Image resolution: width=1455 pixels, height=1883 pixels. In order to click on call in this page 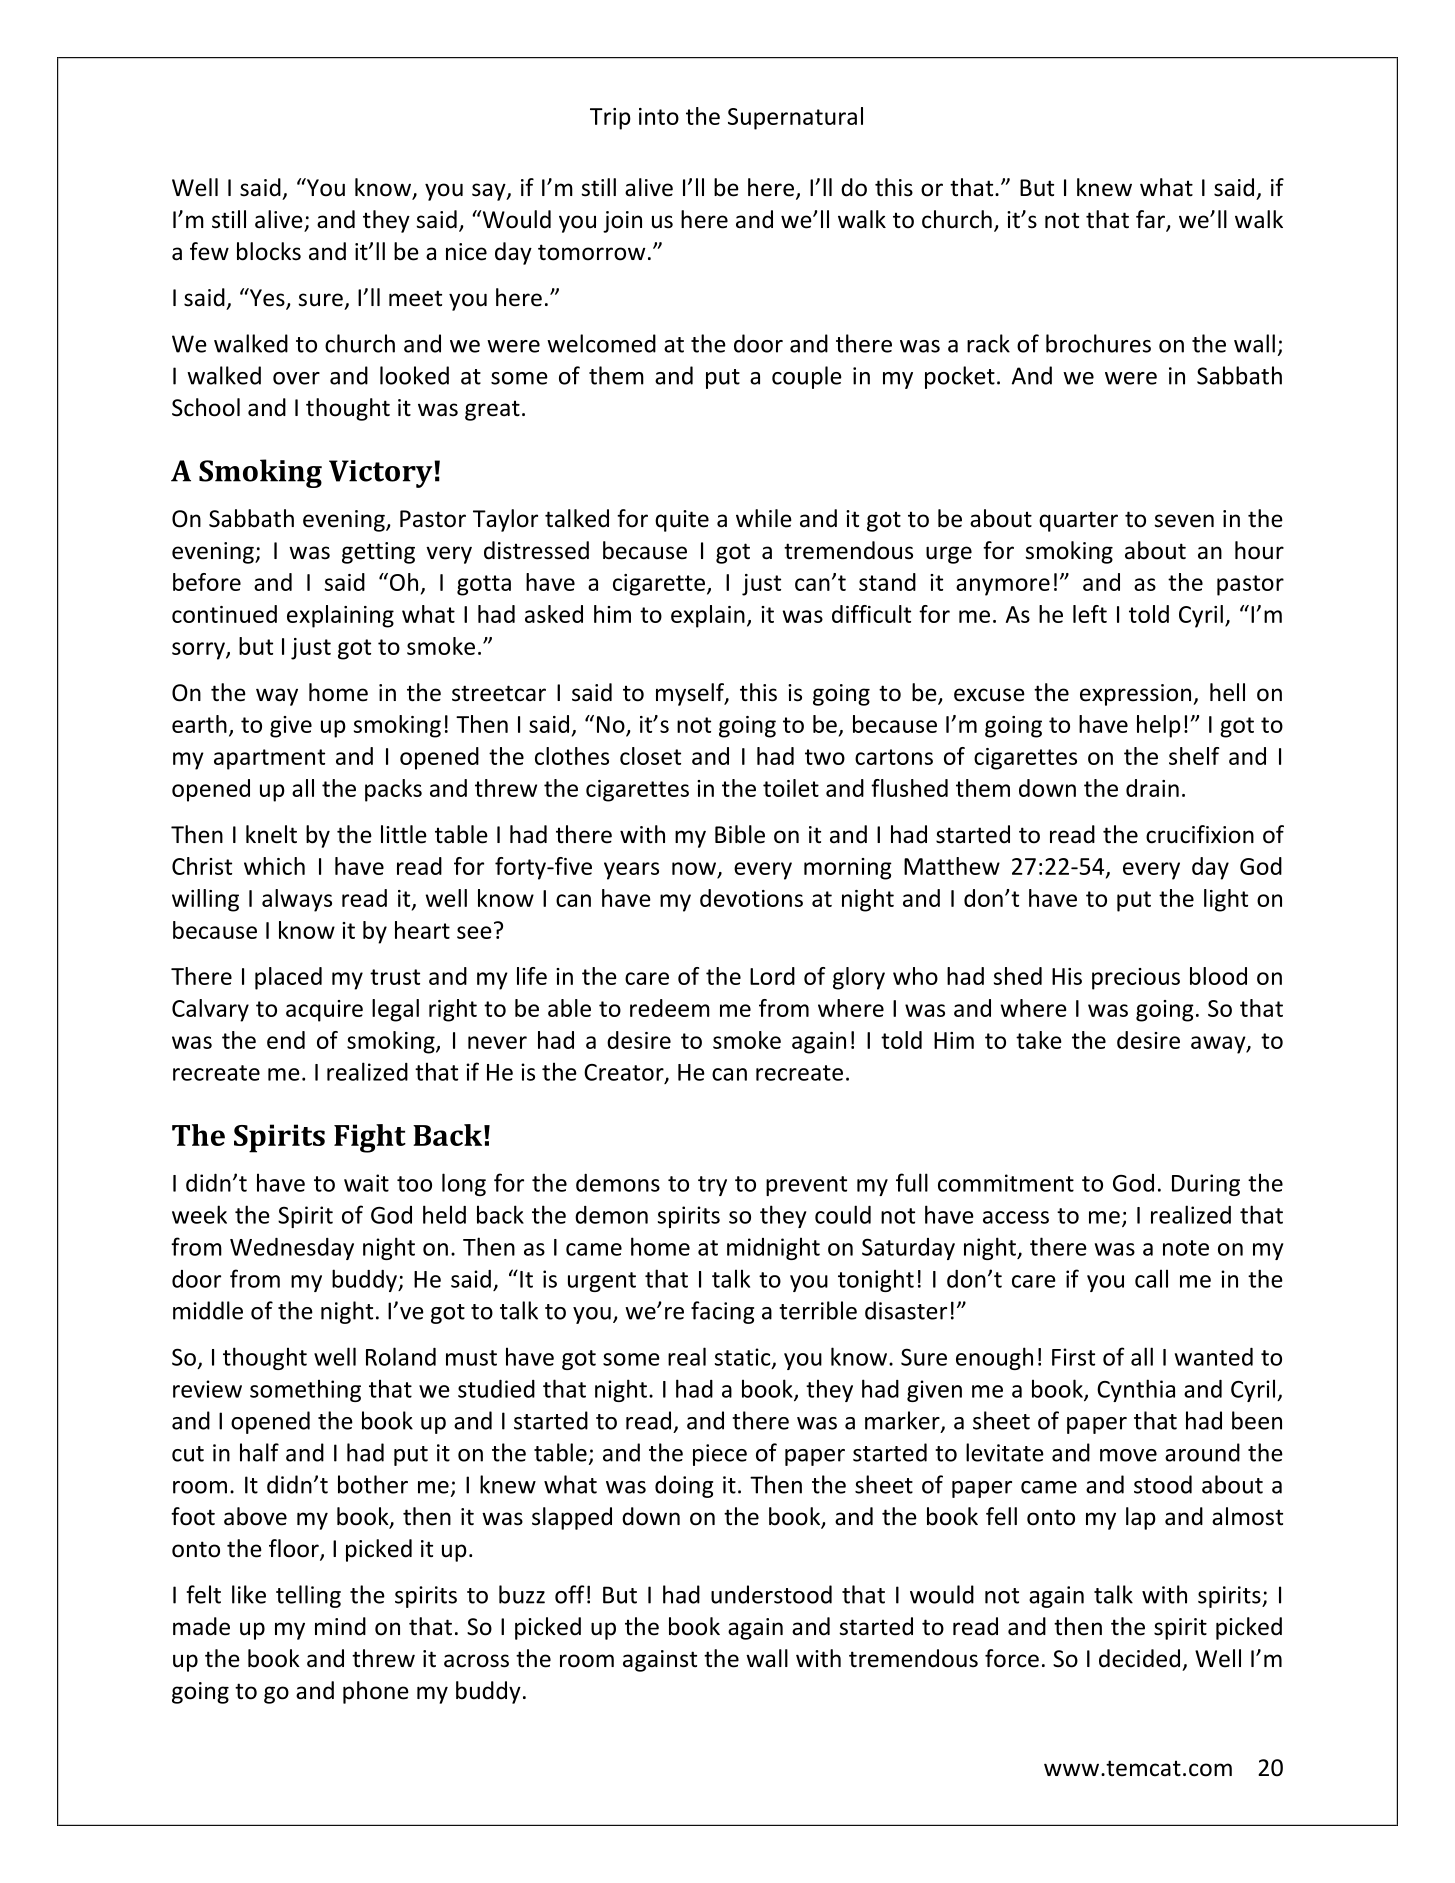, I will do `click(1151, 1278)`.
